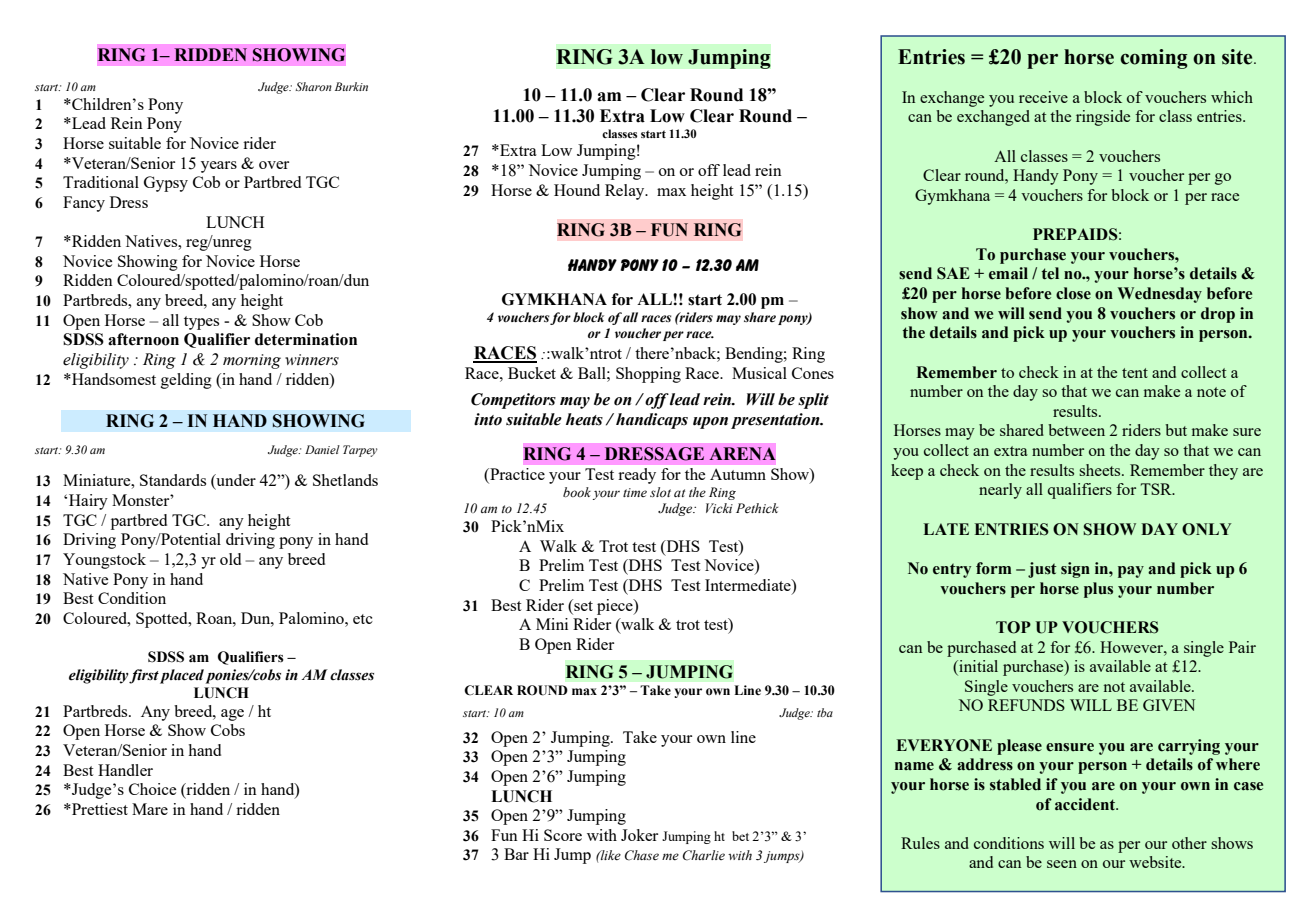 The width and height of the screenshot is (1308, 924). Describe the element at coordinates (577, 190) in the screenshot. I see `Hound` at that location.
